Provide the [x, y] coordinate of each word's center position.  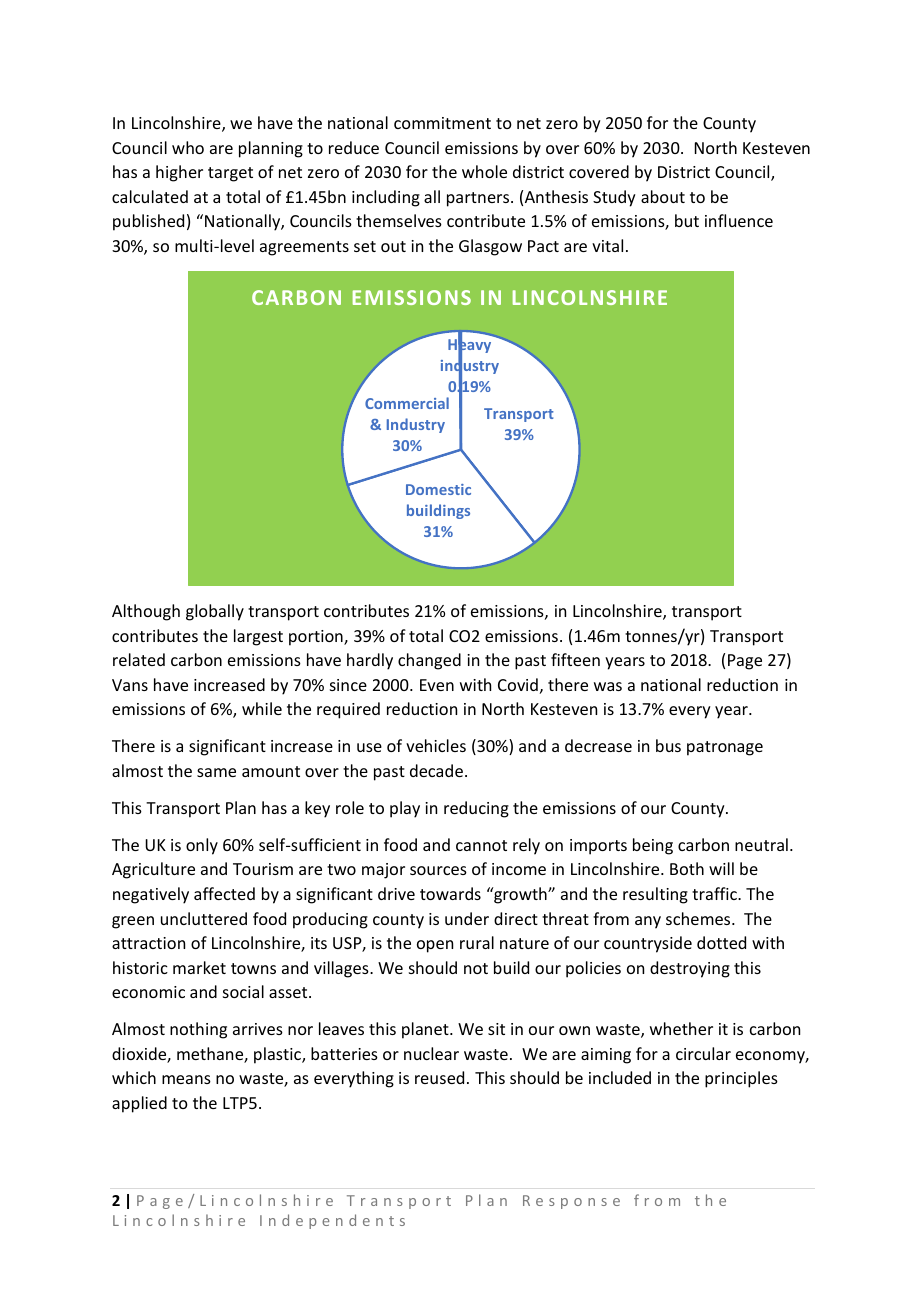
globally [215, 612]
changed [429, 661]
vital [607, 245]
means [186, 1079]
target [230, 174]
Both [687, 868]
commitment [442, 123]
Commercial [407, 403]
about [663, 196]
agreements [304, 248]
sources [438, 870]
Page [745, 662]
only [202, 846]
